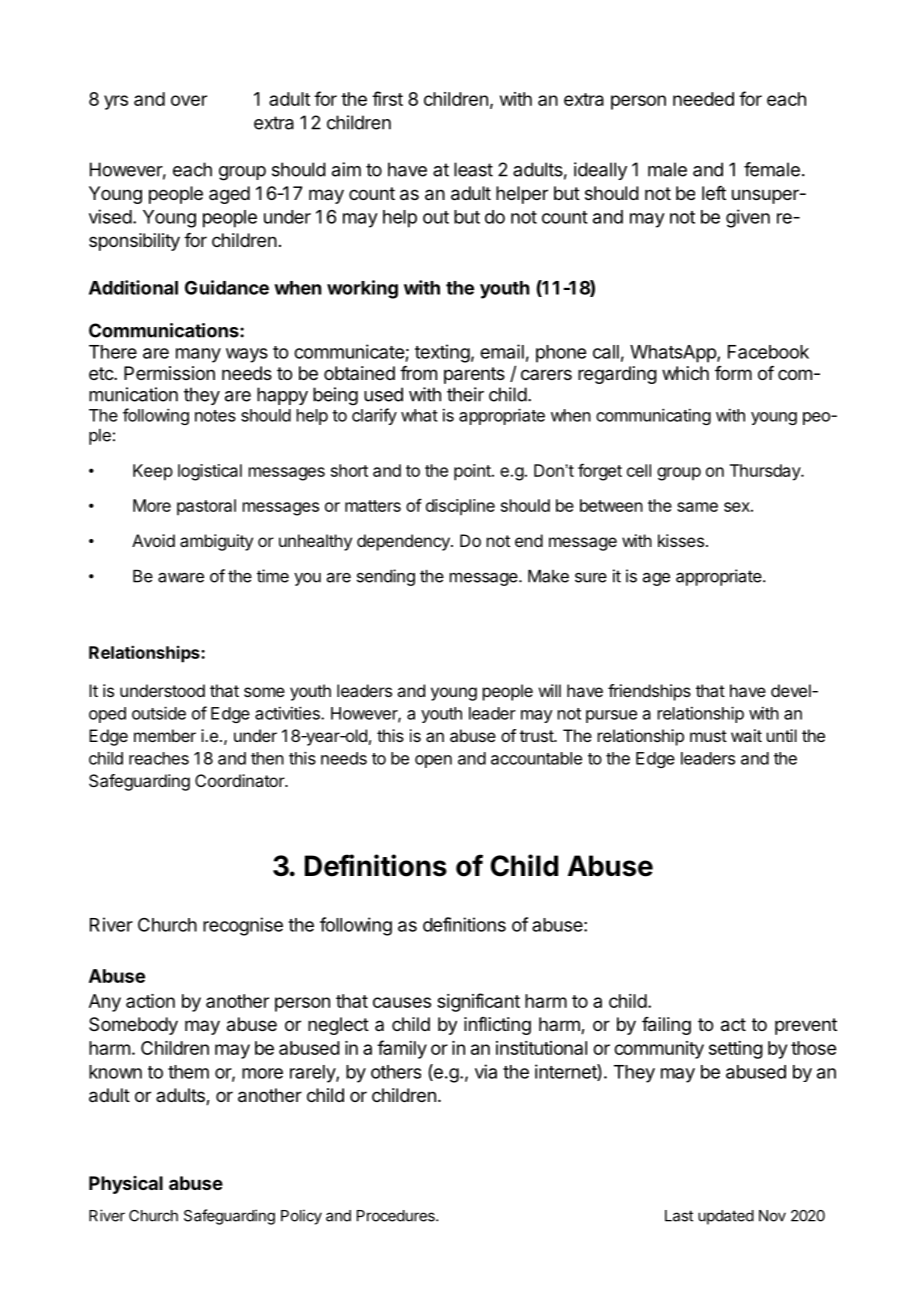 Image resolution: width=924 pixels, height=1308 pixels. What do you see at coordinates (766, 472) in the screenshot?
I see `Thursday` at bounding box center [766, 472].
